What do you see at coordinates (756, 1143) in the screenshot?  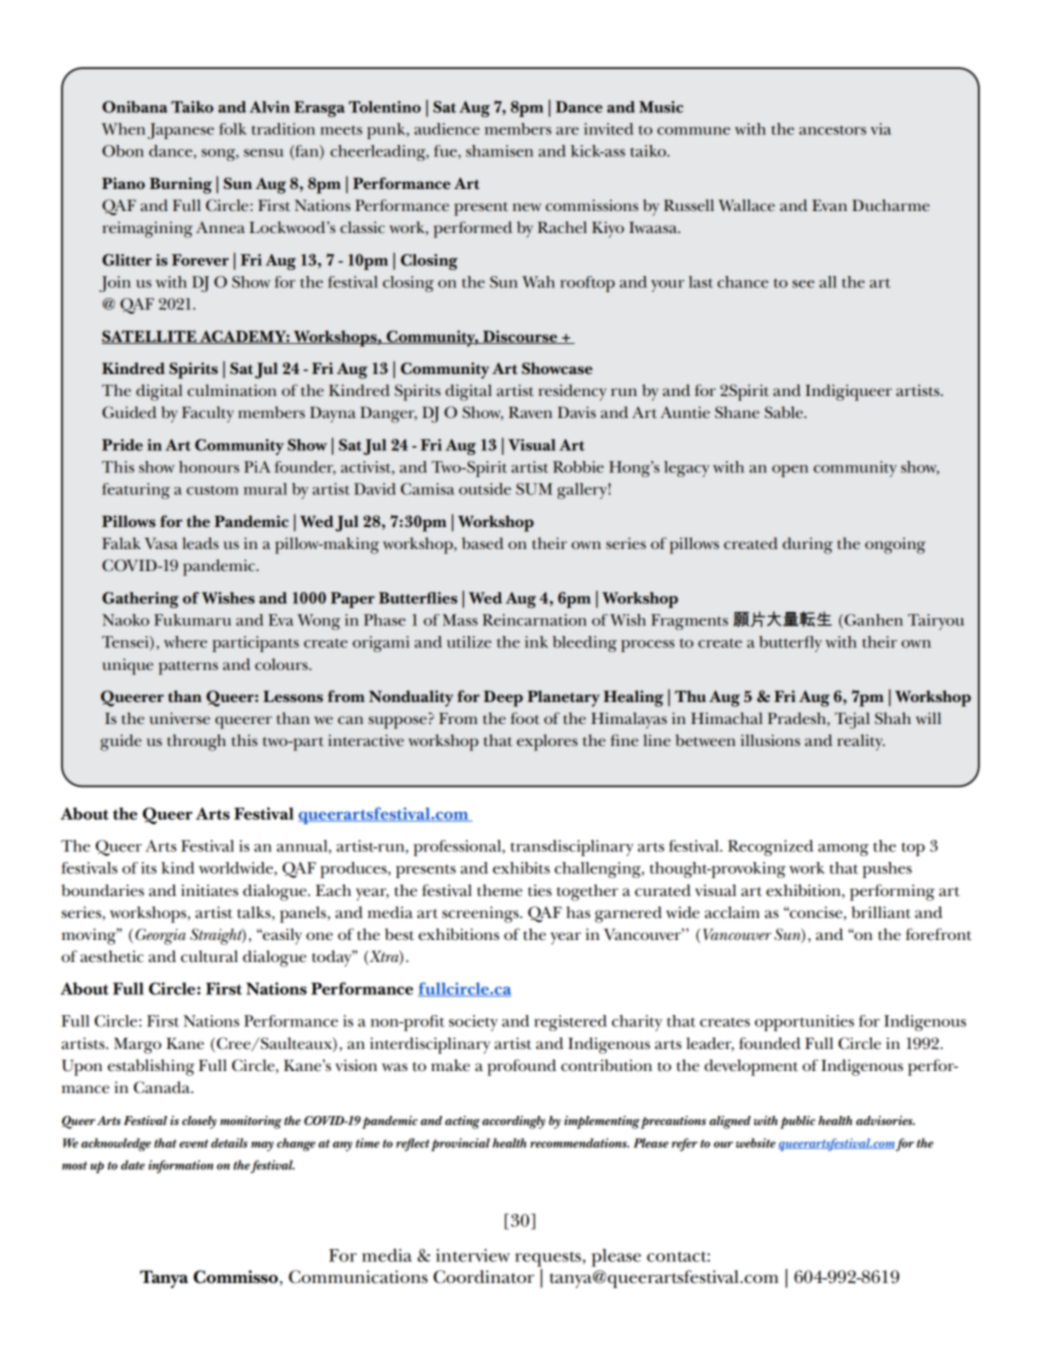 I see `website` at bounding box center [756, 1143].
